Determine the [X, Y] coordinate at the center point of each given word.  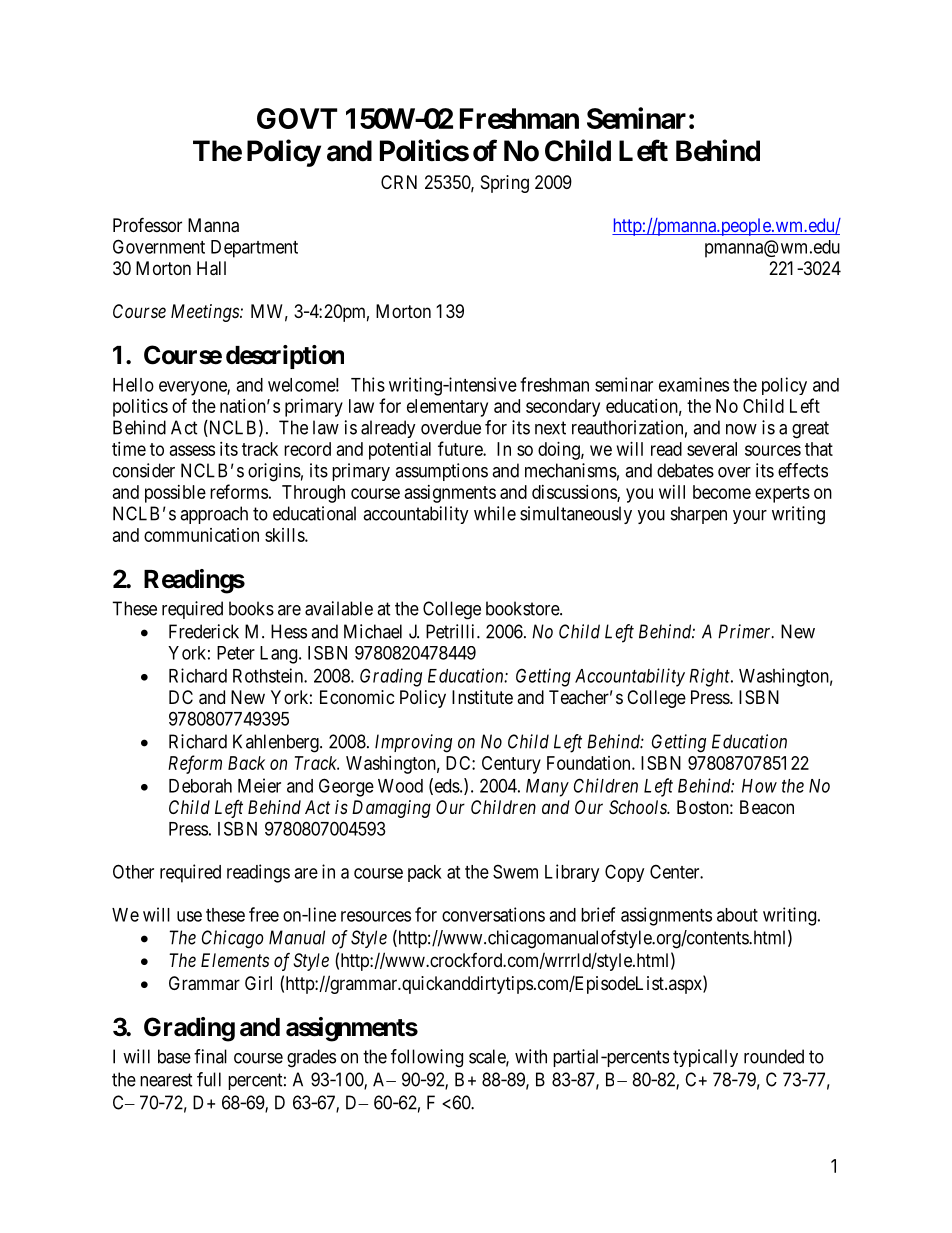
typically [705, 1058]
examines [694, 384]
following [427, 1058]
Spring [505, 184]
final [210, 1056]
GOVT [297, 118]
